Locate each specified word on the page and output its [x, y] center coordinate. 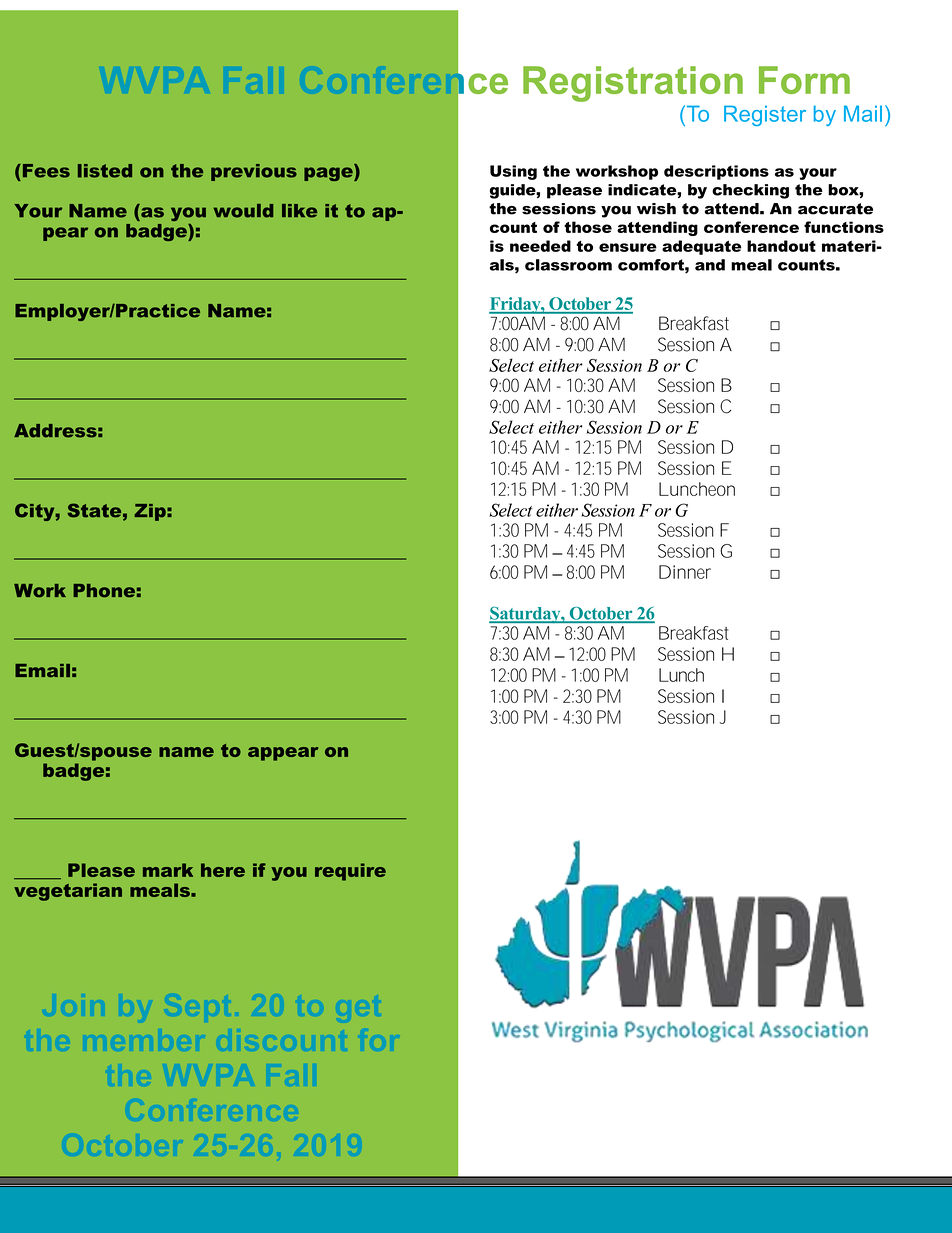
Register [765, 115]
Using [513, 172]
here [223, 870]
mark [168, 870]
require [350, 872]
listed [105, 171]
